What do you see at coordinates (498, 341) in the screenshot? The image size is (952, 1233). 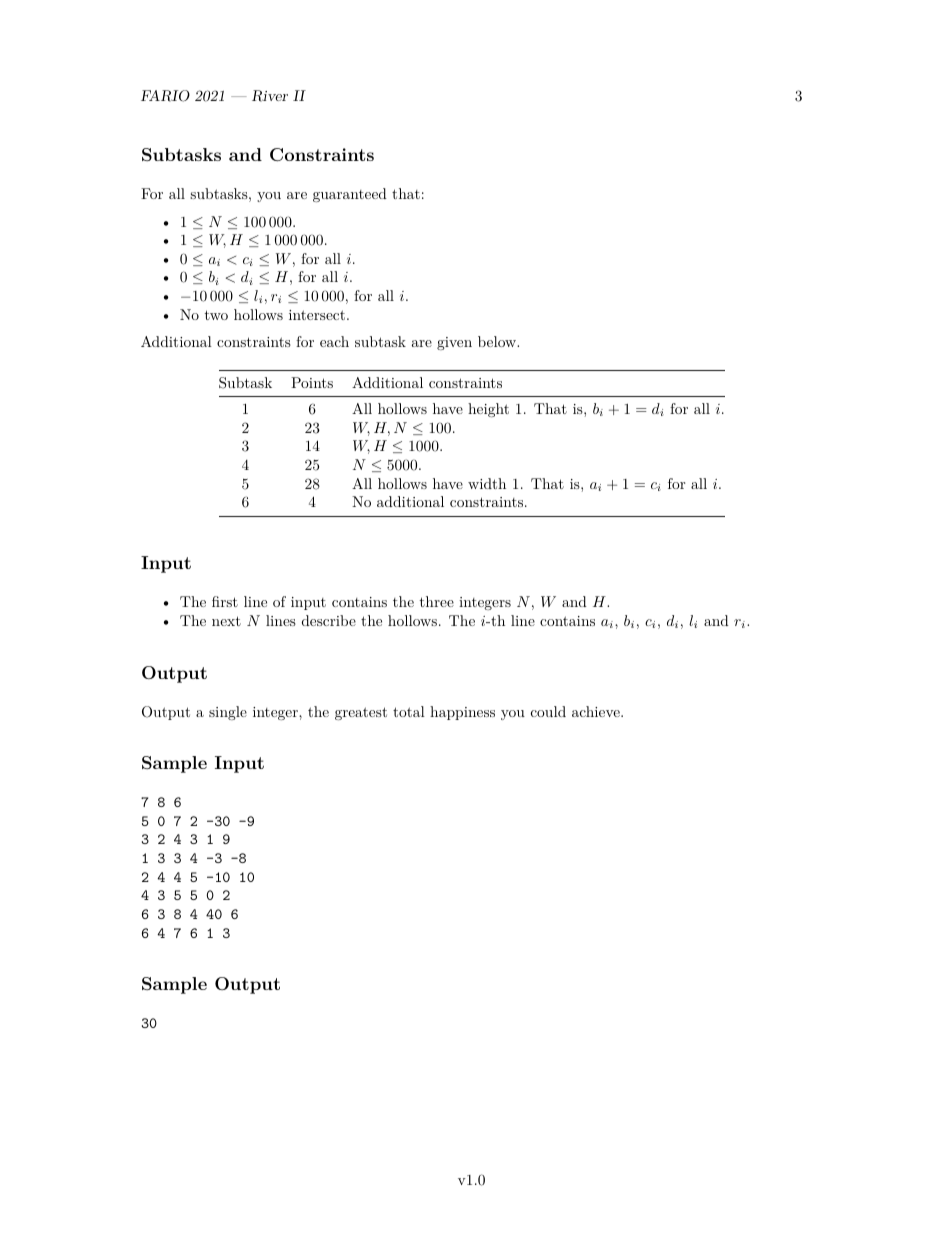 I see `below` at bounding box center [498, 341].
